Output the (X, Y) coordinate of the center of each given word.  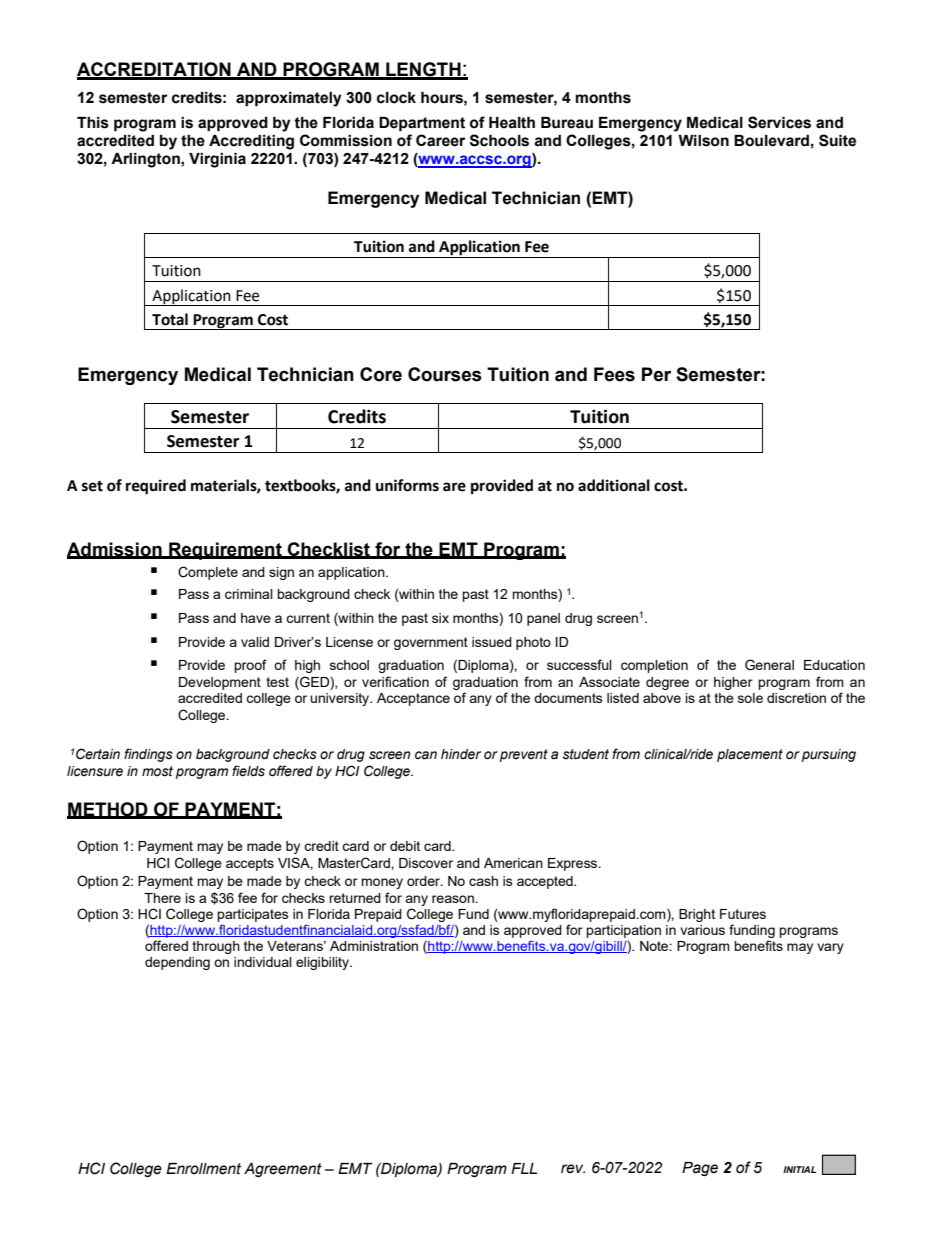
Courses (445, 374)
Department (422, 124)
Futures (743, 914)
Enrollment (203, 1169)
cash (483, 881)
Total (170, 319)
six (440, 618)
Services (779, 122)
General (769, 665)
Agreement (283, 1170)
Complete (208, 573)
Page (700, 1169)
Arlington (146, 160)
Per (656, 374)
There (162, 898)
